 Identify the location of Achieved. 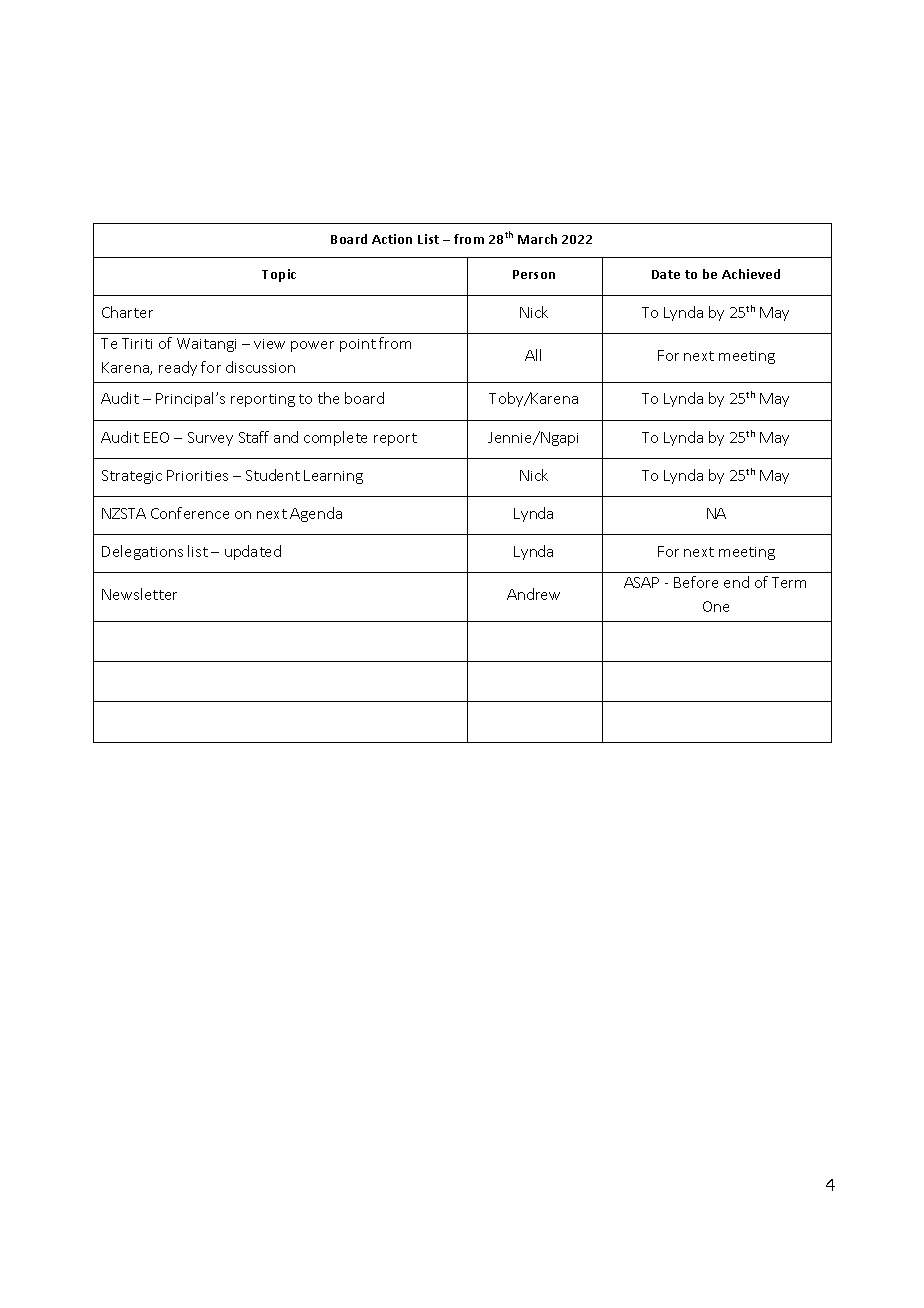
(751, 274).
